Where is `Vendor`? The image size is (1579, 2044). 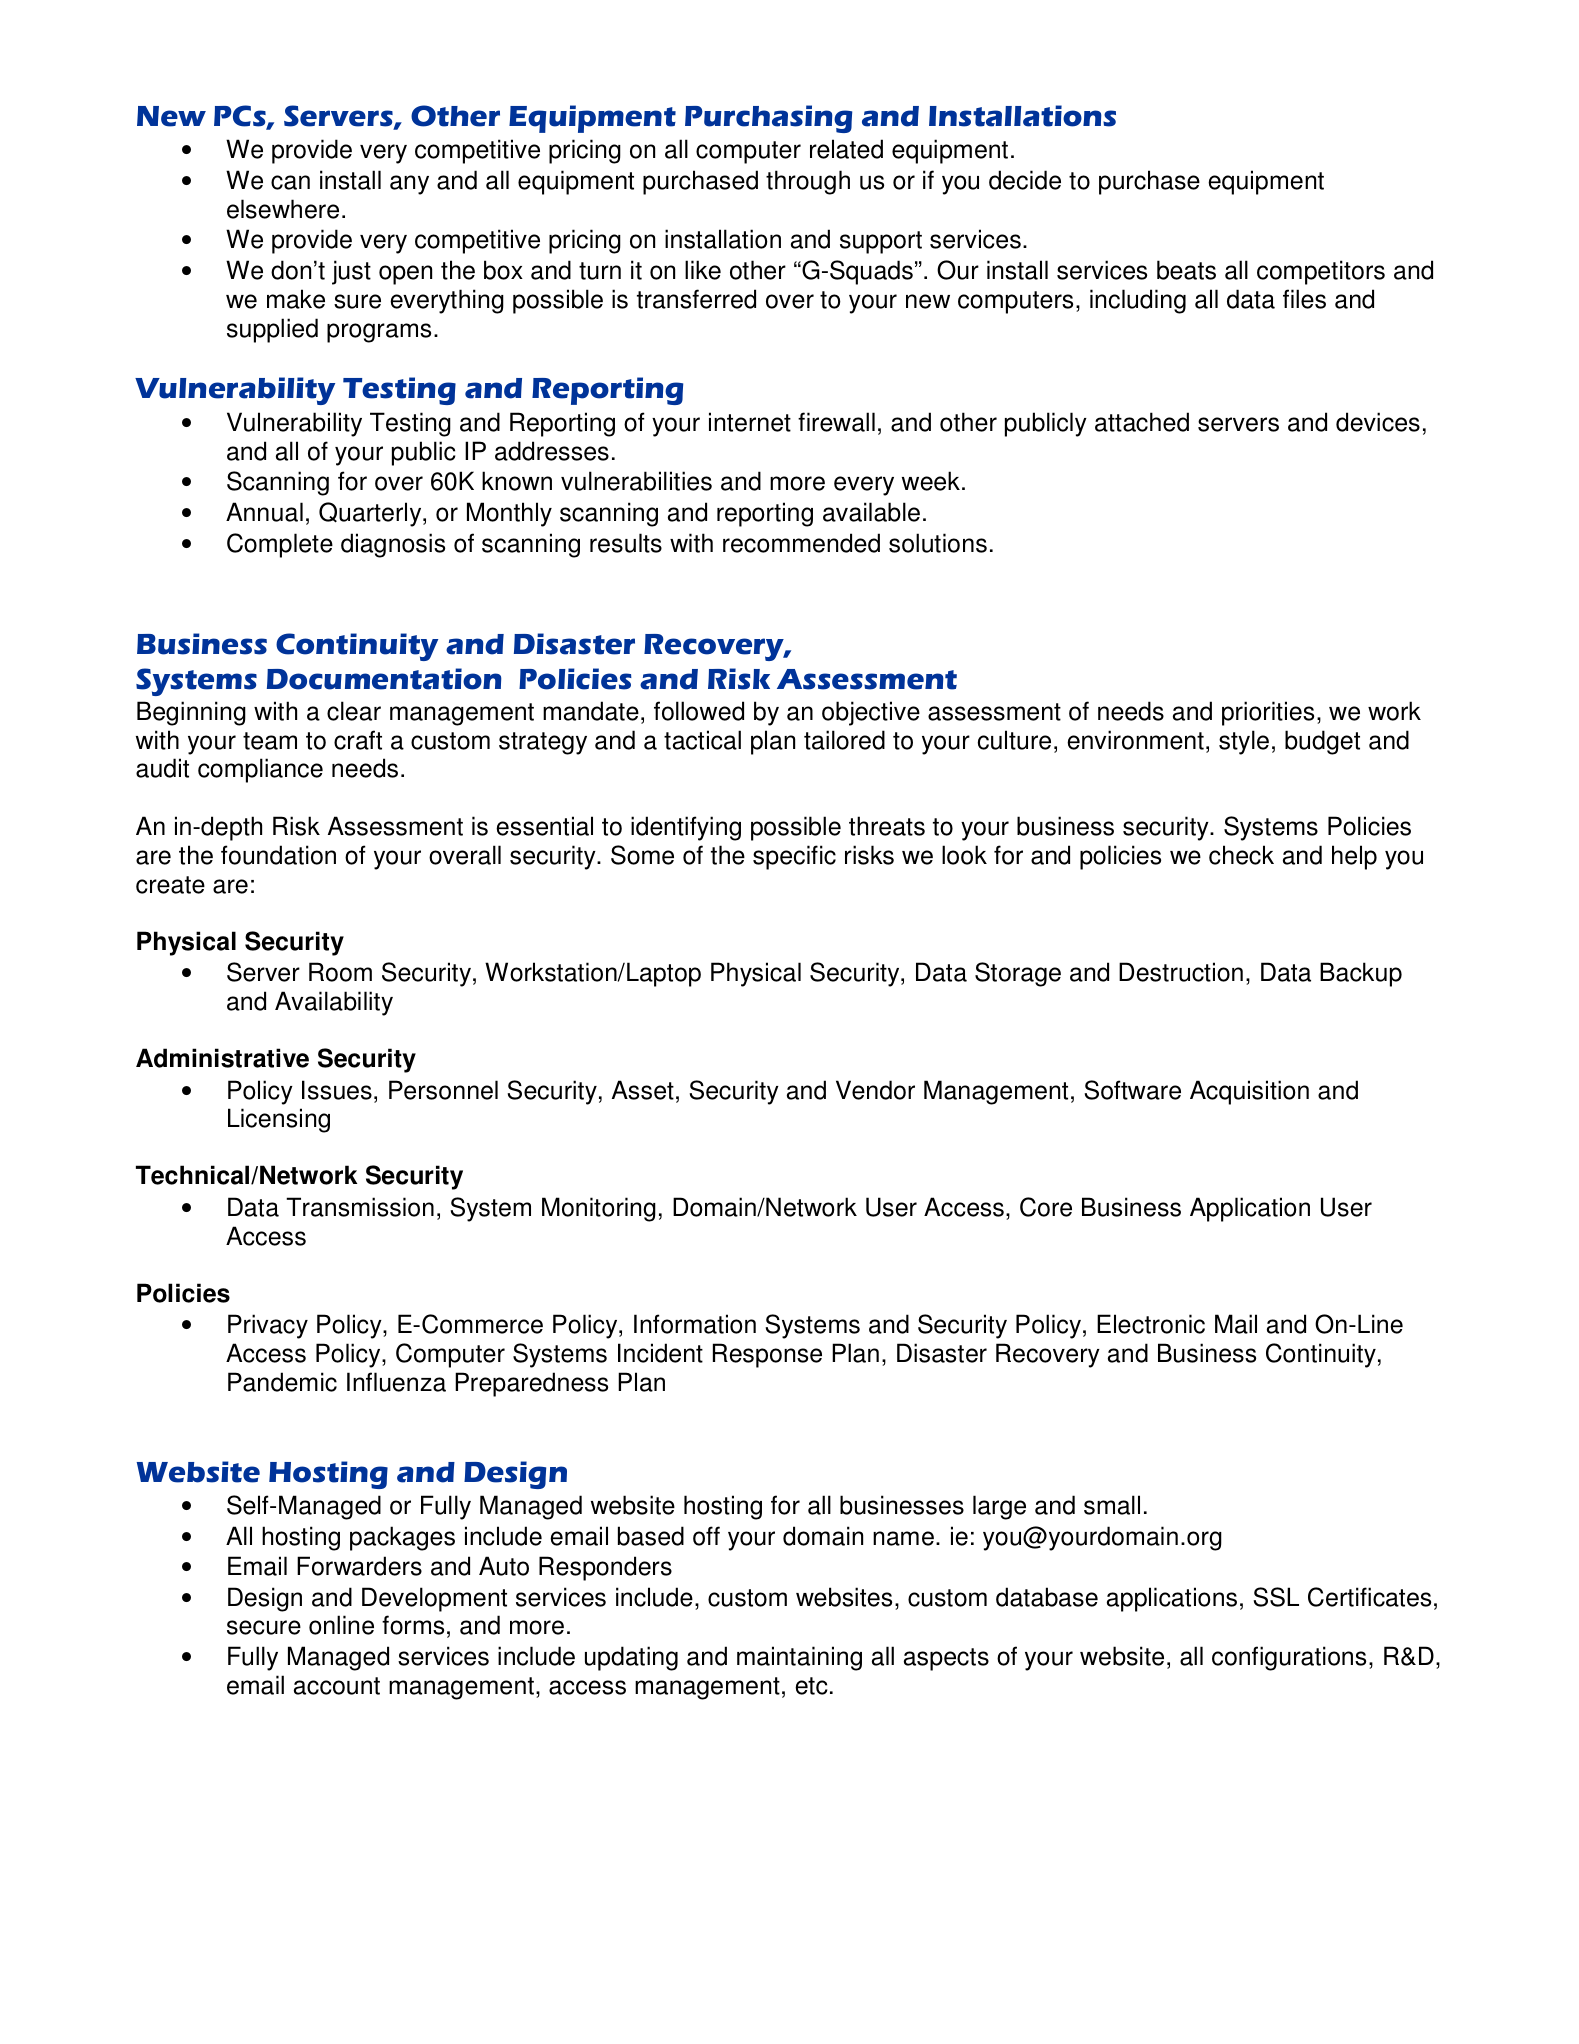
Vendor is located at coordinates (875, 1090).
